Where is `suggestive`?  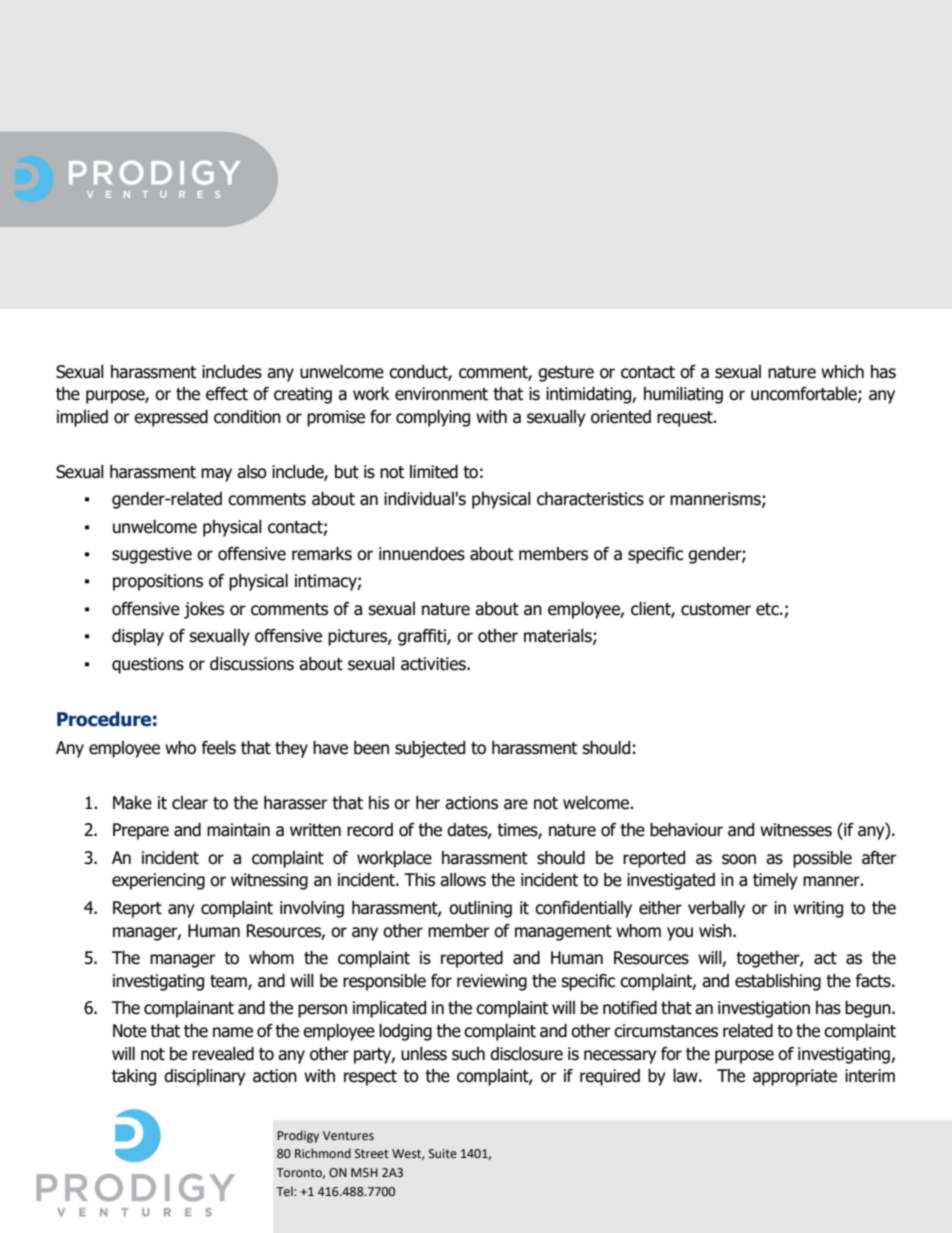
suggestive is located at coordinates (152, 555).
